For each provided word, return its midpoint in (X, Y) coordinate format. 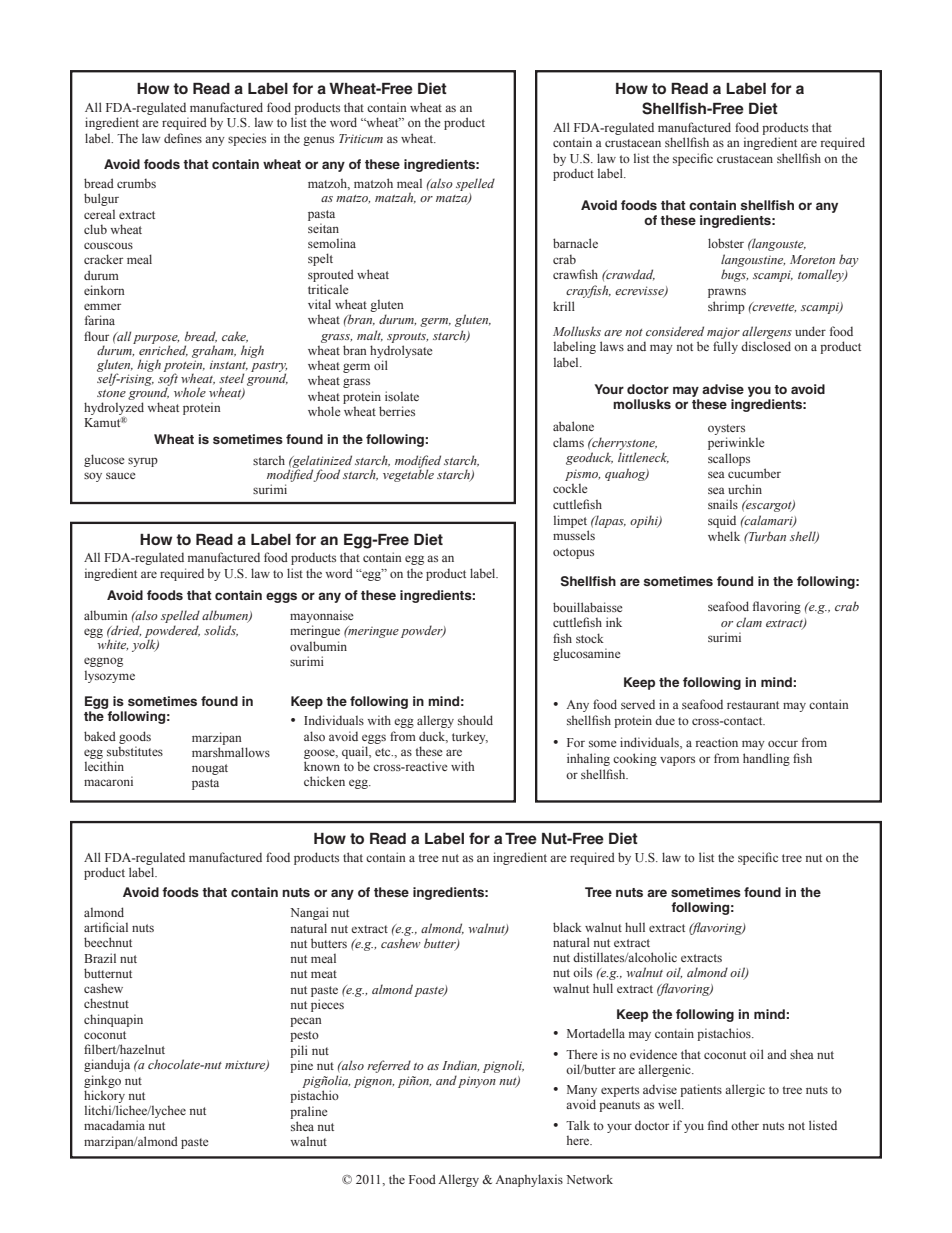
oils (582, 972)
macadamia (114, 1125)
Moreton (812, 259)
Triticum (361, 138)
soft (168, 379)
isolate (402, 396)
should (475, 720)
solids (221, 631)
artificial (106, 927)
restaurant (753, 705)
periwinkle (736, 443)
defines (183, 138)
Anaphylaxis (529, 1180)
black (567, 927)
